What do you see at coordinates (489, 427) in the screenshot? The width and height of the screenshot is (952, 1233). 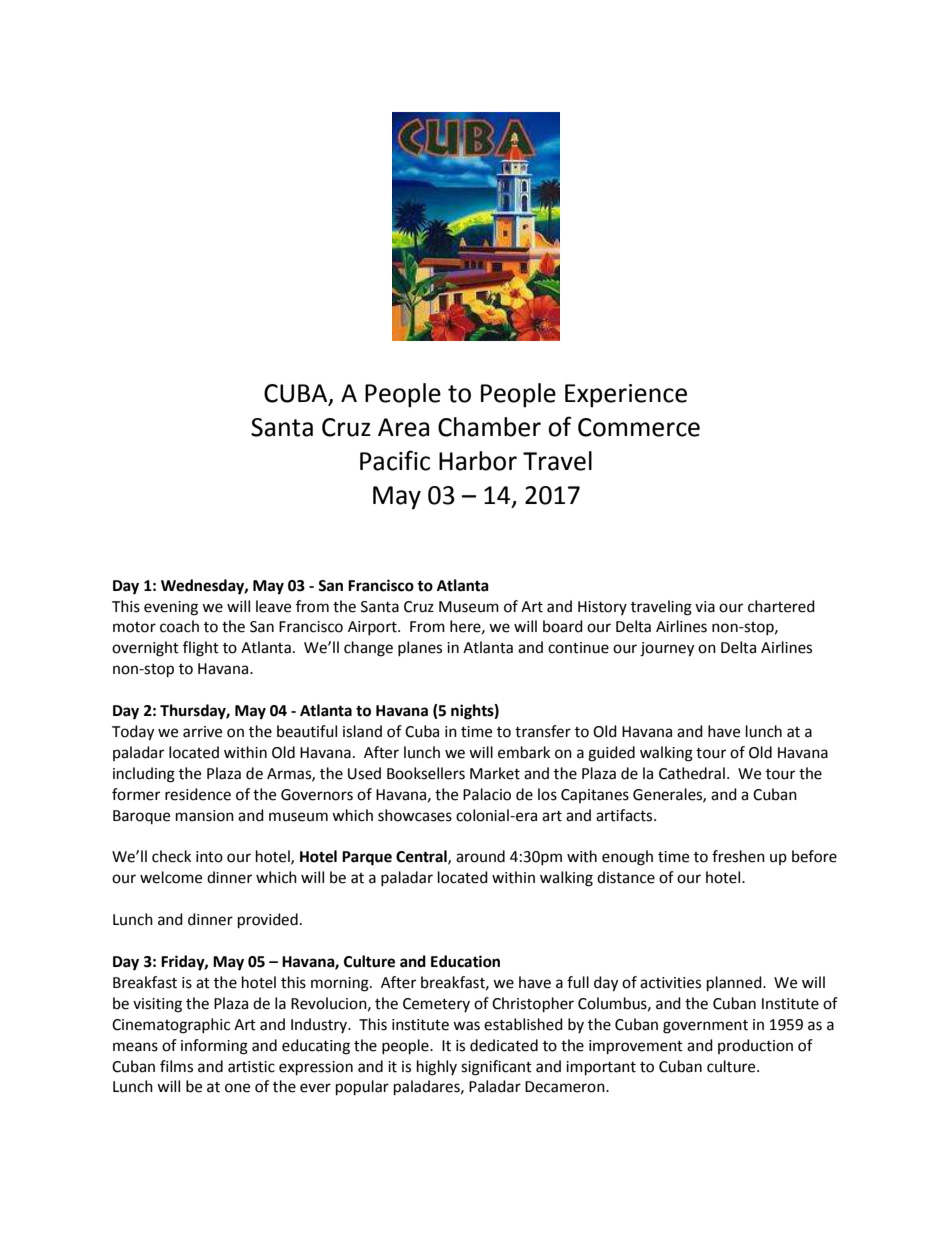 I see `Chamber` at bounding box center [489, 427].
